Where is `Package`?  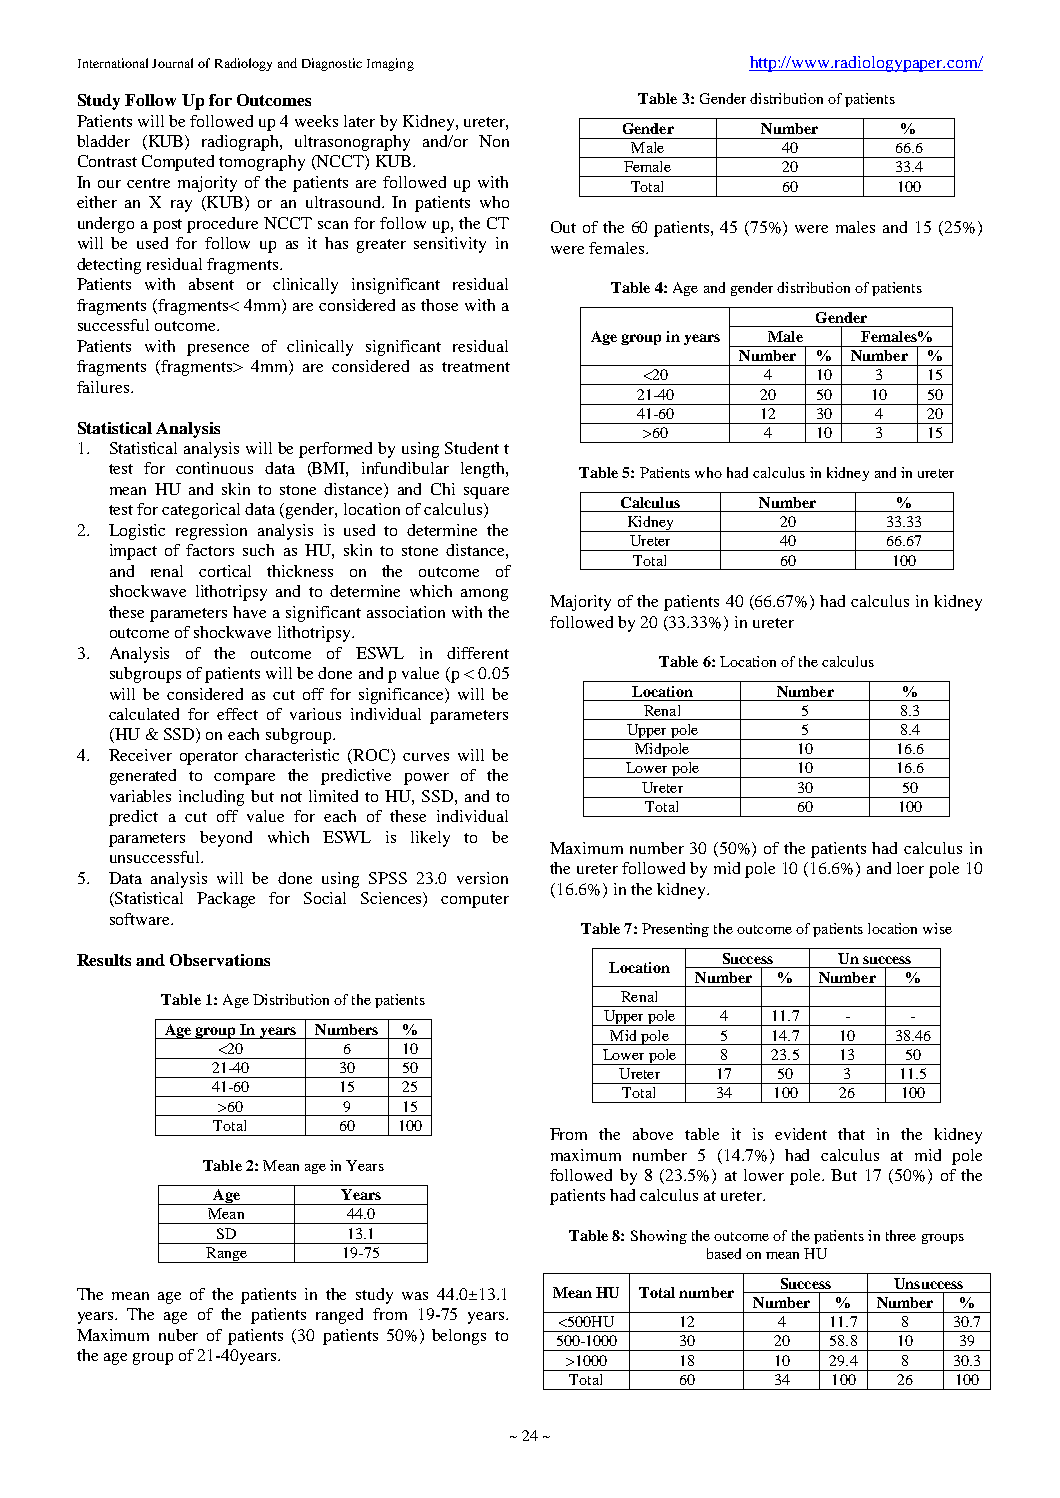 Package is located at coordinates (226, 900).
